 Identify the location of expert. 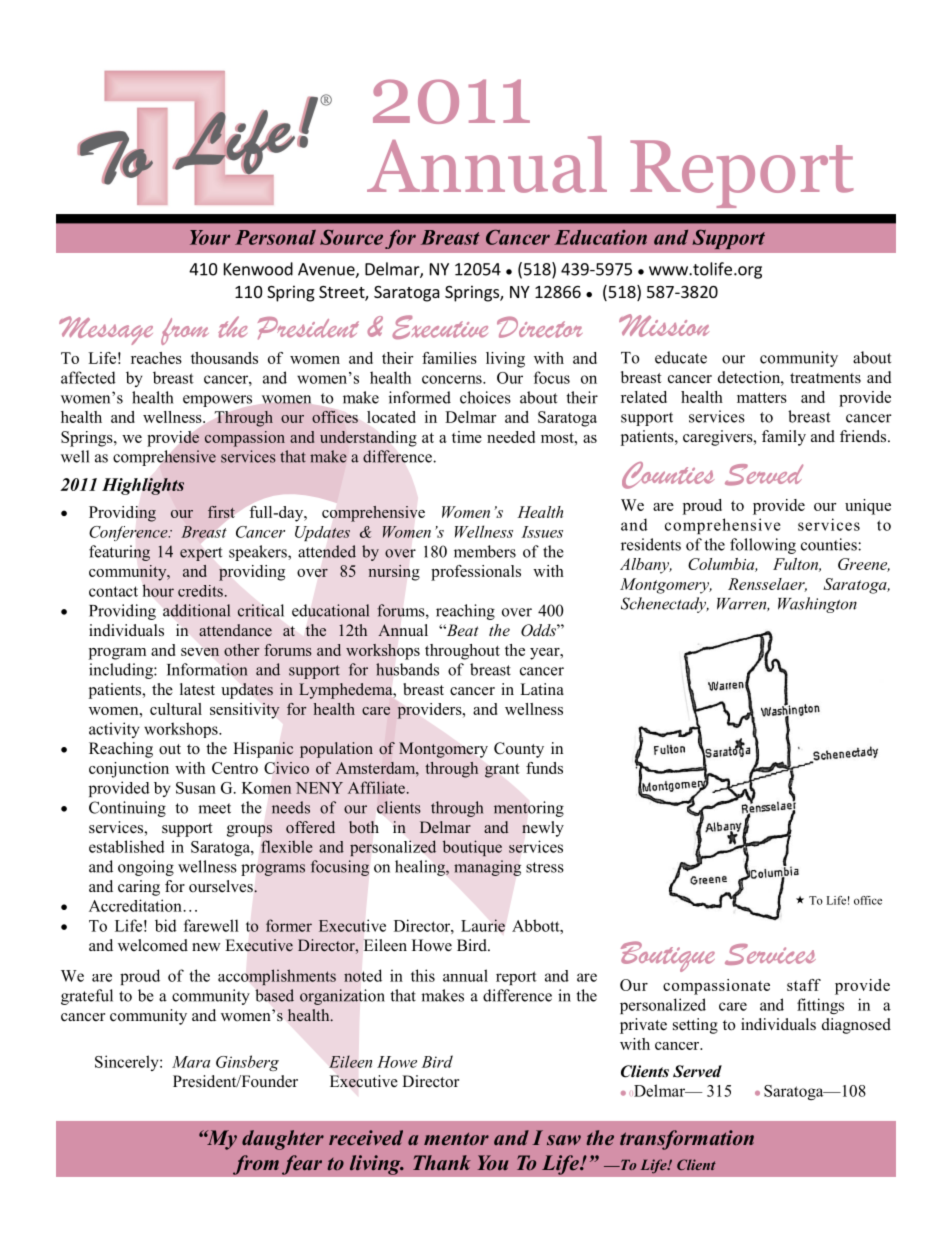
(201, 554).
